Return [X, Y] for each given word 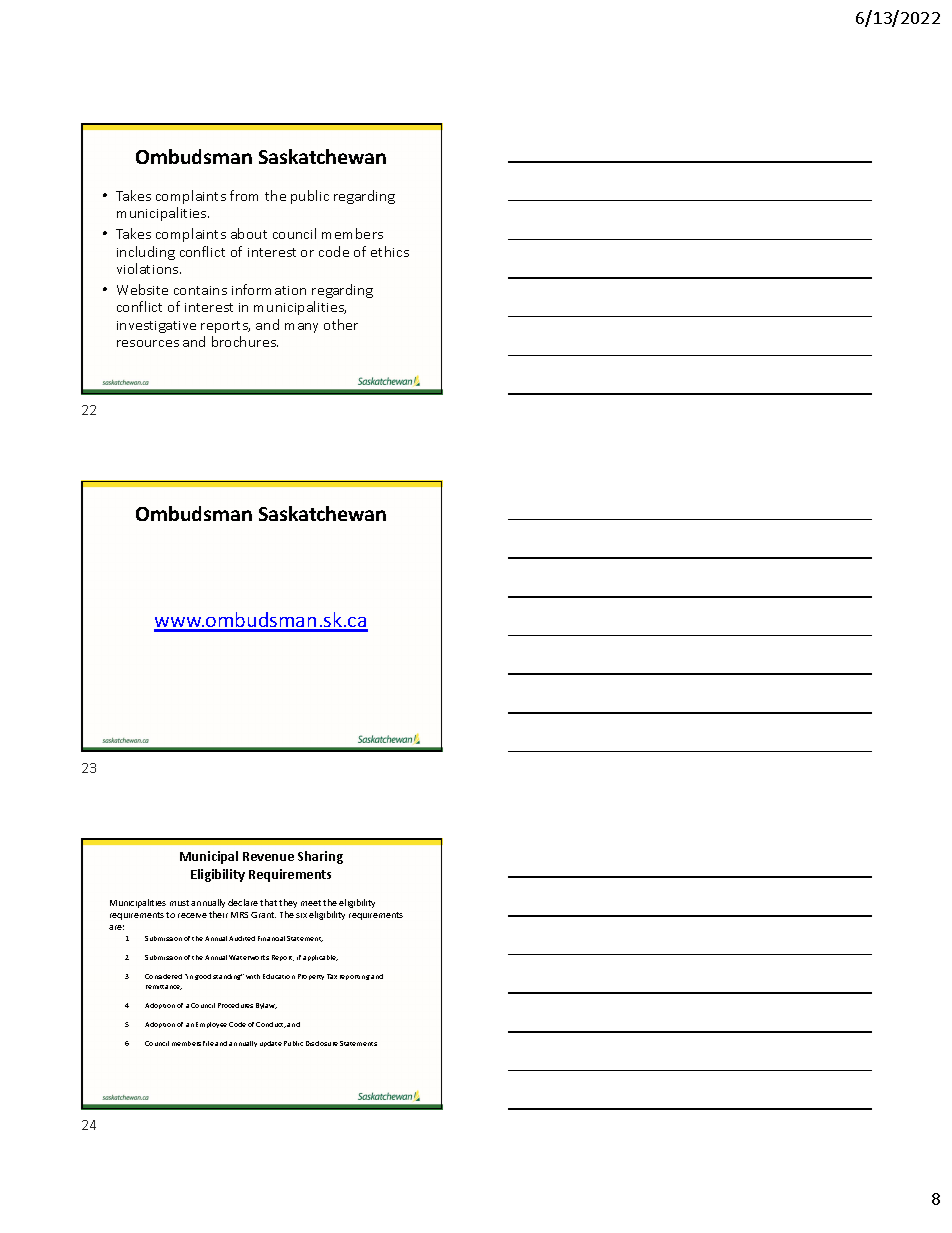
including [146, 253]
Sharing [320, 857]
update [271, 1044]
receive [192, 915]
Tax [332, 976]
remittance [164, 987]
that [268, 902]
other [341, 324]
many [301, 328]
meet [311, 903]
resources [148, 343]
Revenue [268, 856]
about [249, 233]
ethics [390, 251]
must [179, 903]
